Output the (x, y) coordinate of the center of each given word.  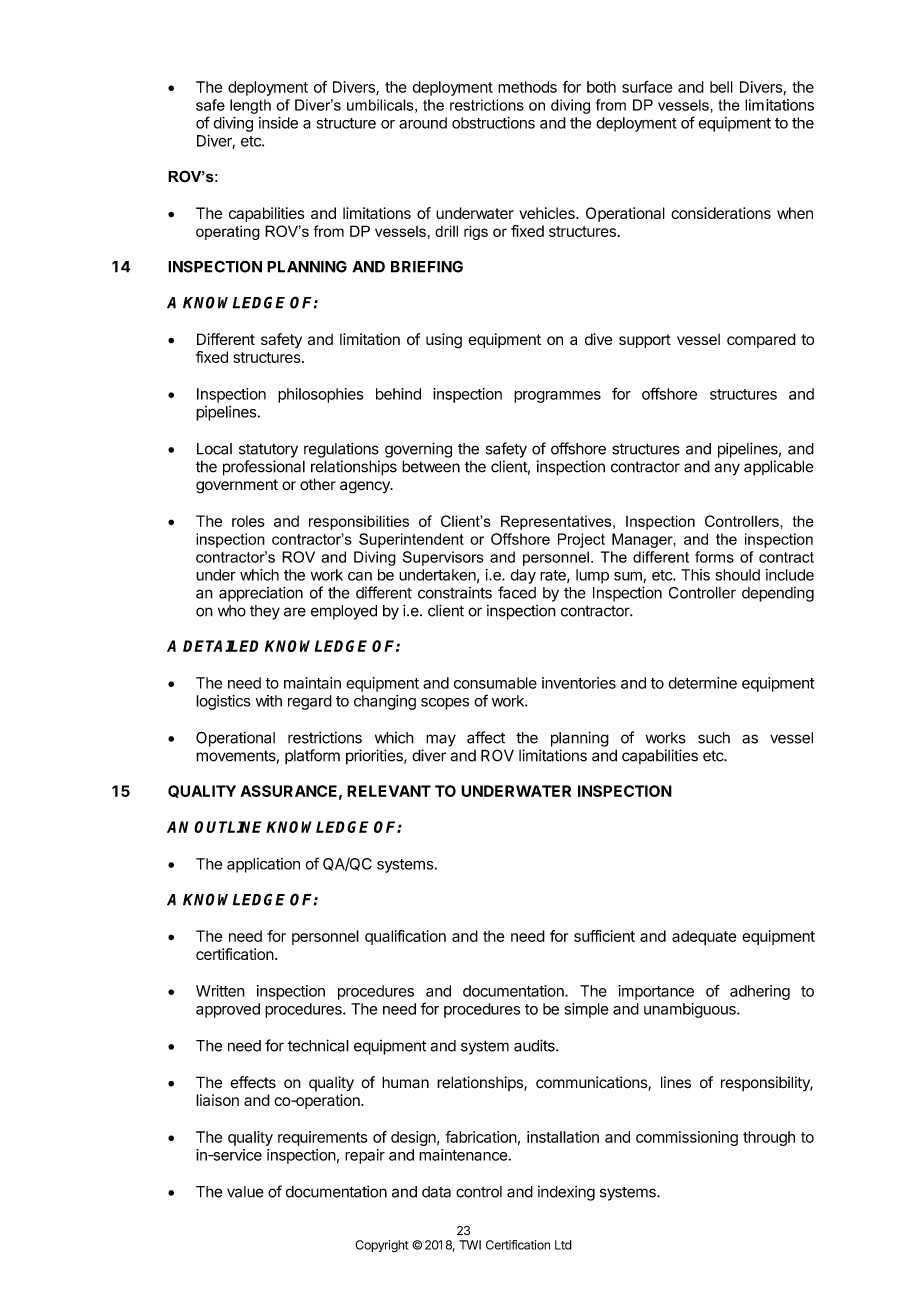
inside (278, 123)
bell (721, 87)
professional (264, 468)
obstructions (493, 123)
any (727, 469)
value (245, 1192)
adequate (704, 937)
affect (486, 737)
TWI (470, 1245)
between (431, 466)
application (263, 865)
